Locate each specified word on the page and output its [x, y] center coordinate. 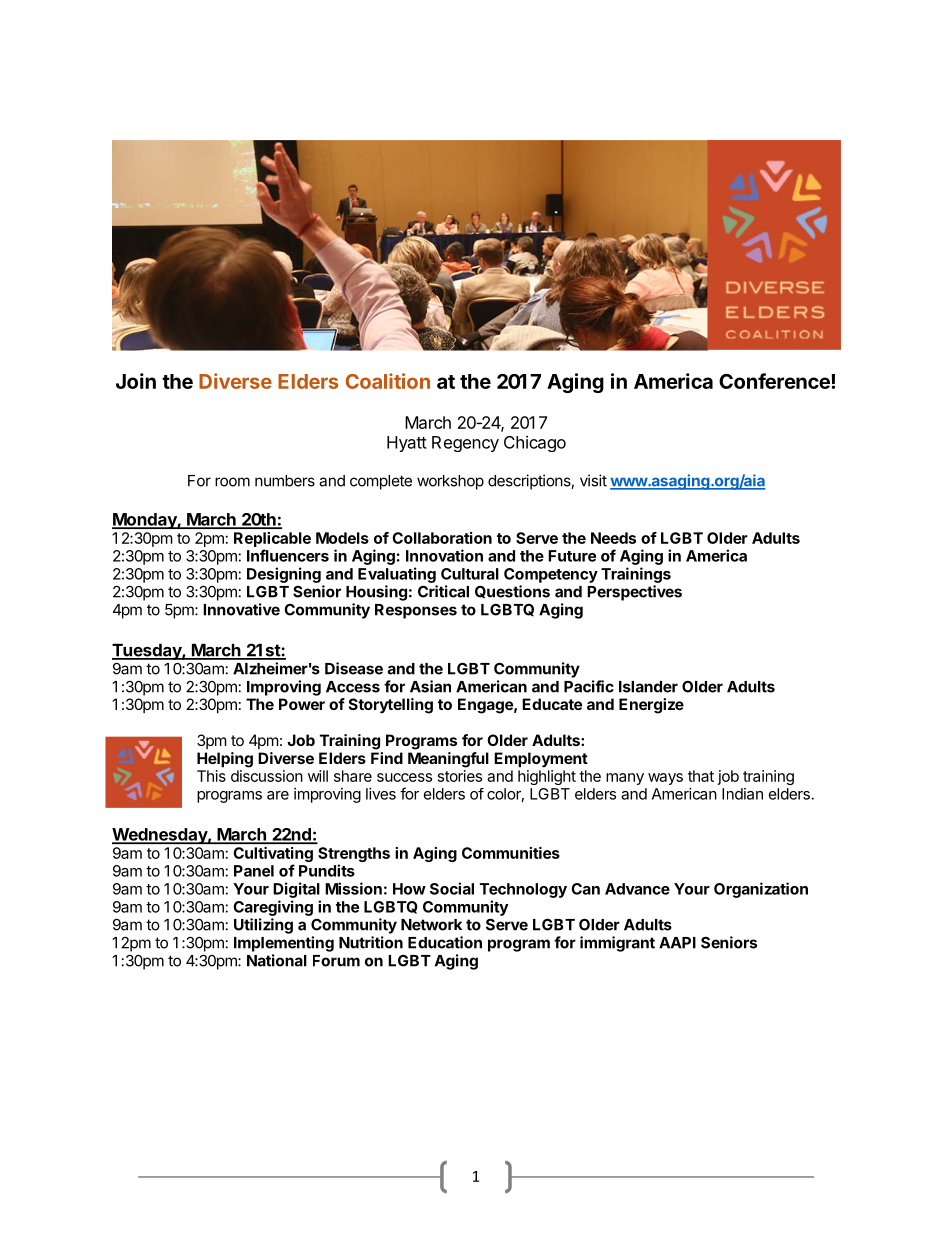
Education [445, 942]
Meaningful [448, 760]
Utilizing [263, 926]
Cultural [470, 574]
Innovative [241, 609]
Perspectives [634, 593]
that [701, 776]
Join [136, 381]
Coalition [388, 381]
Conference [775, 381]
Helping [225, 760]
